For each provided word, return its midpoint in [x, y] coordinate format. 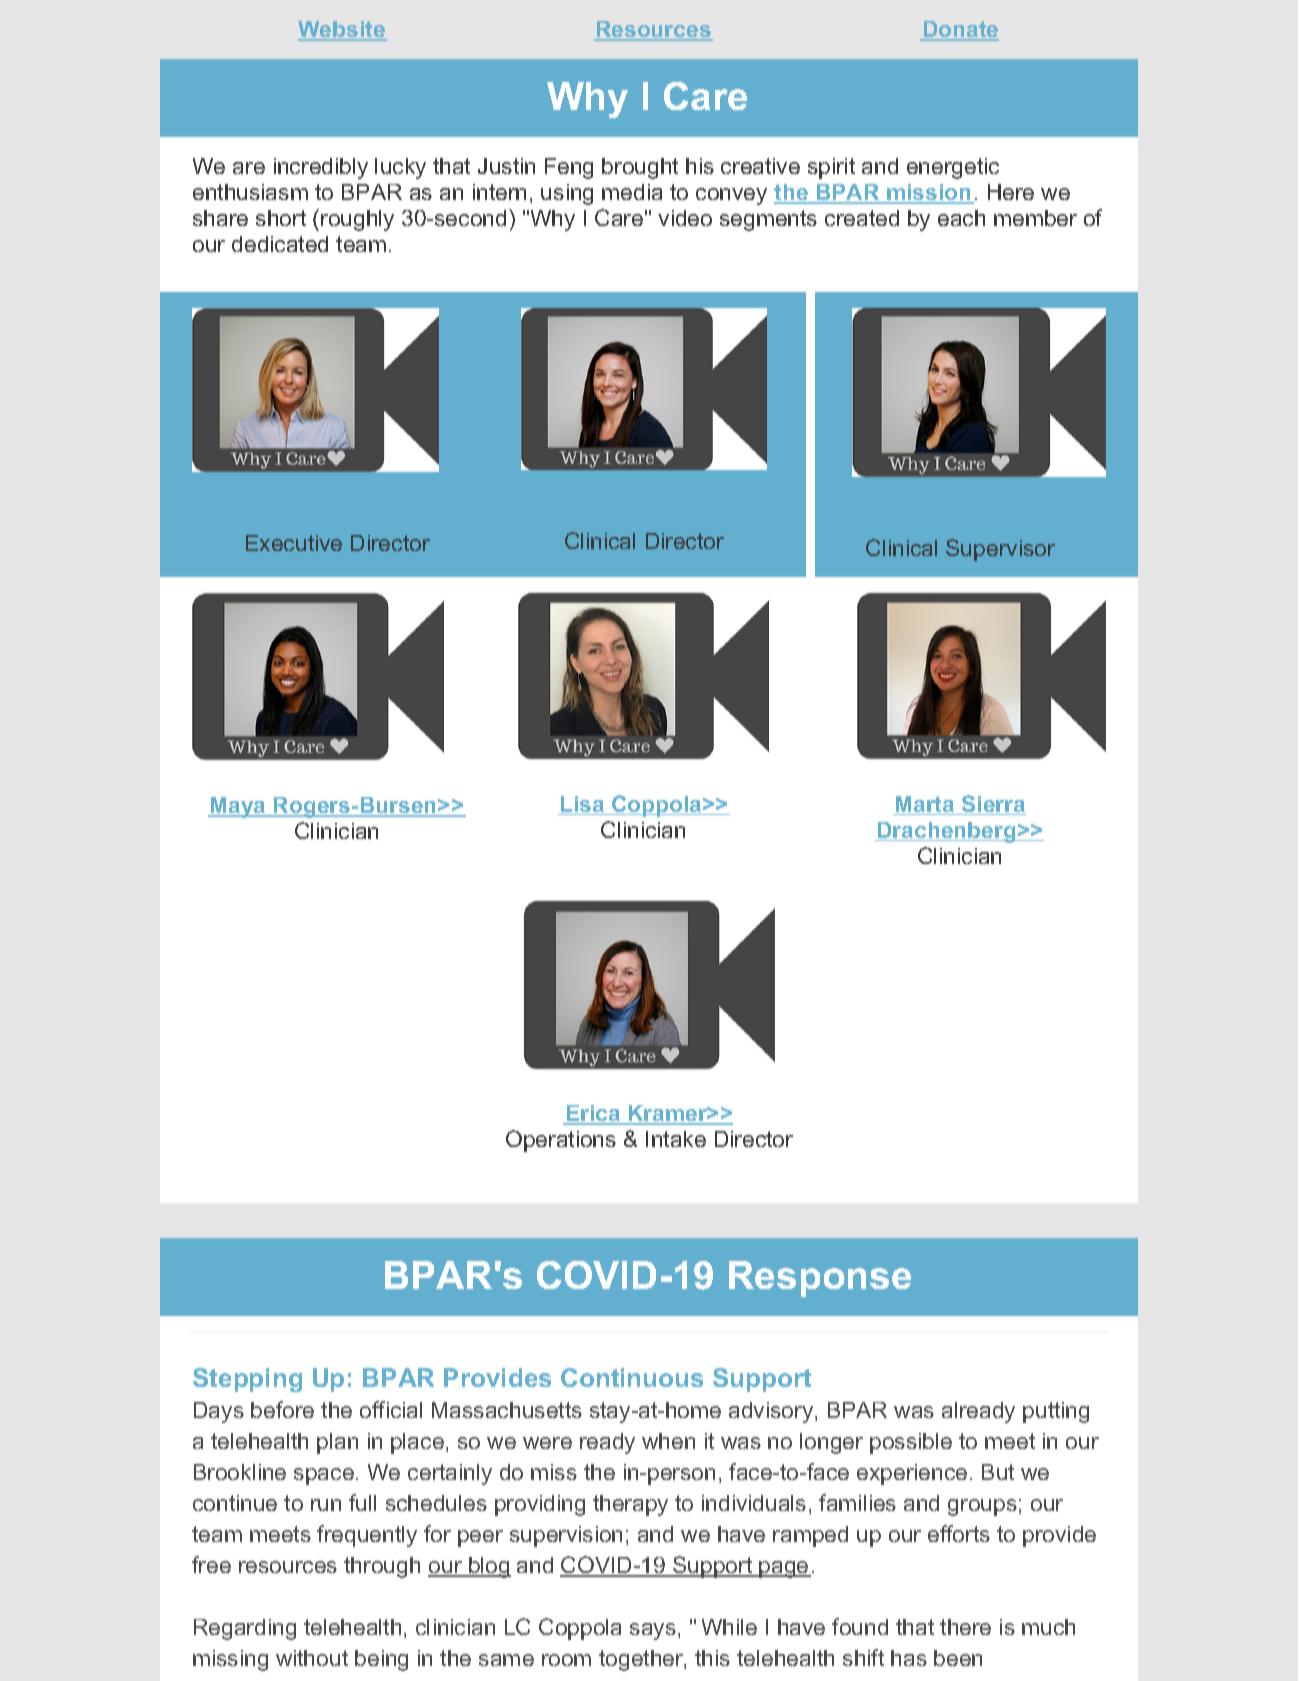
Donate [960, 30]
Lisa [583, 805]
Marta [925, 805]
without [312, 1658]
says [653, 1631]
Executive [294, 543]
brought [640, 168]
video [685, 218]
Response [820, 1279]
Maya [238, 807]
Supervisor [1000, 550]
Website [342, 30]
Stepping [247, 1380]
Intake [676, 1139]
